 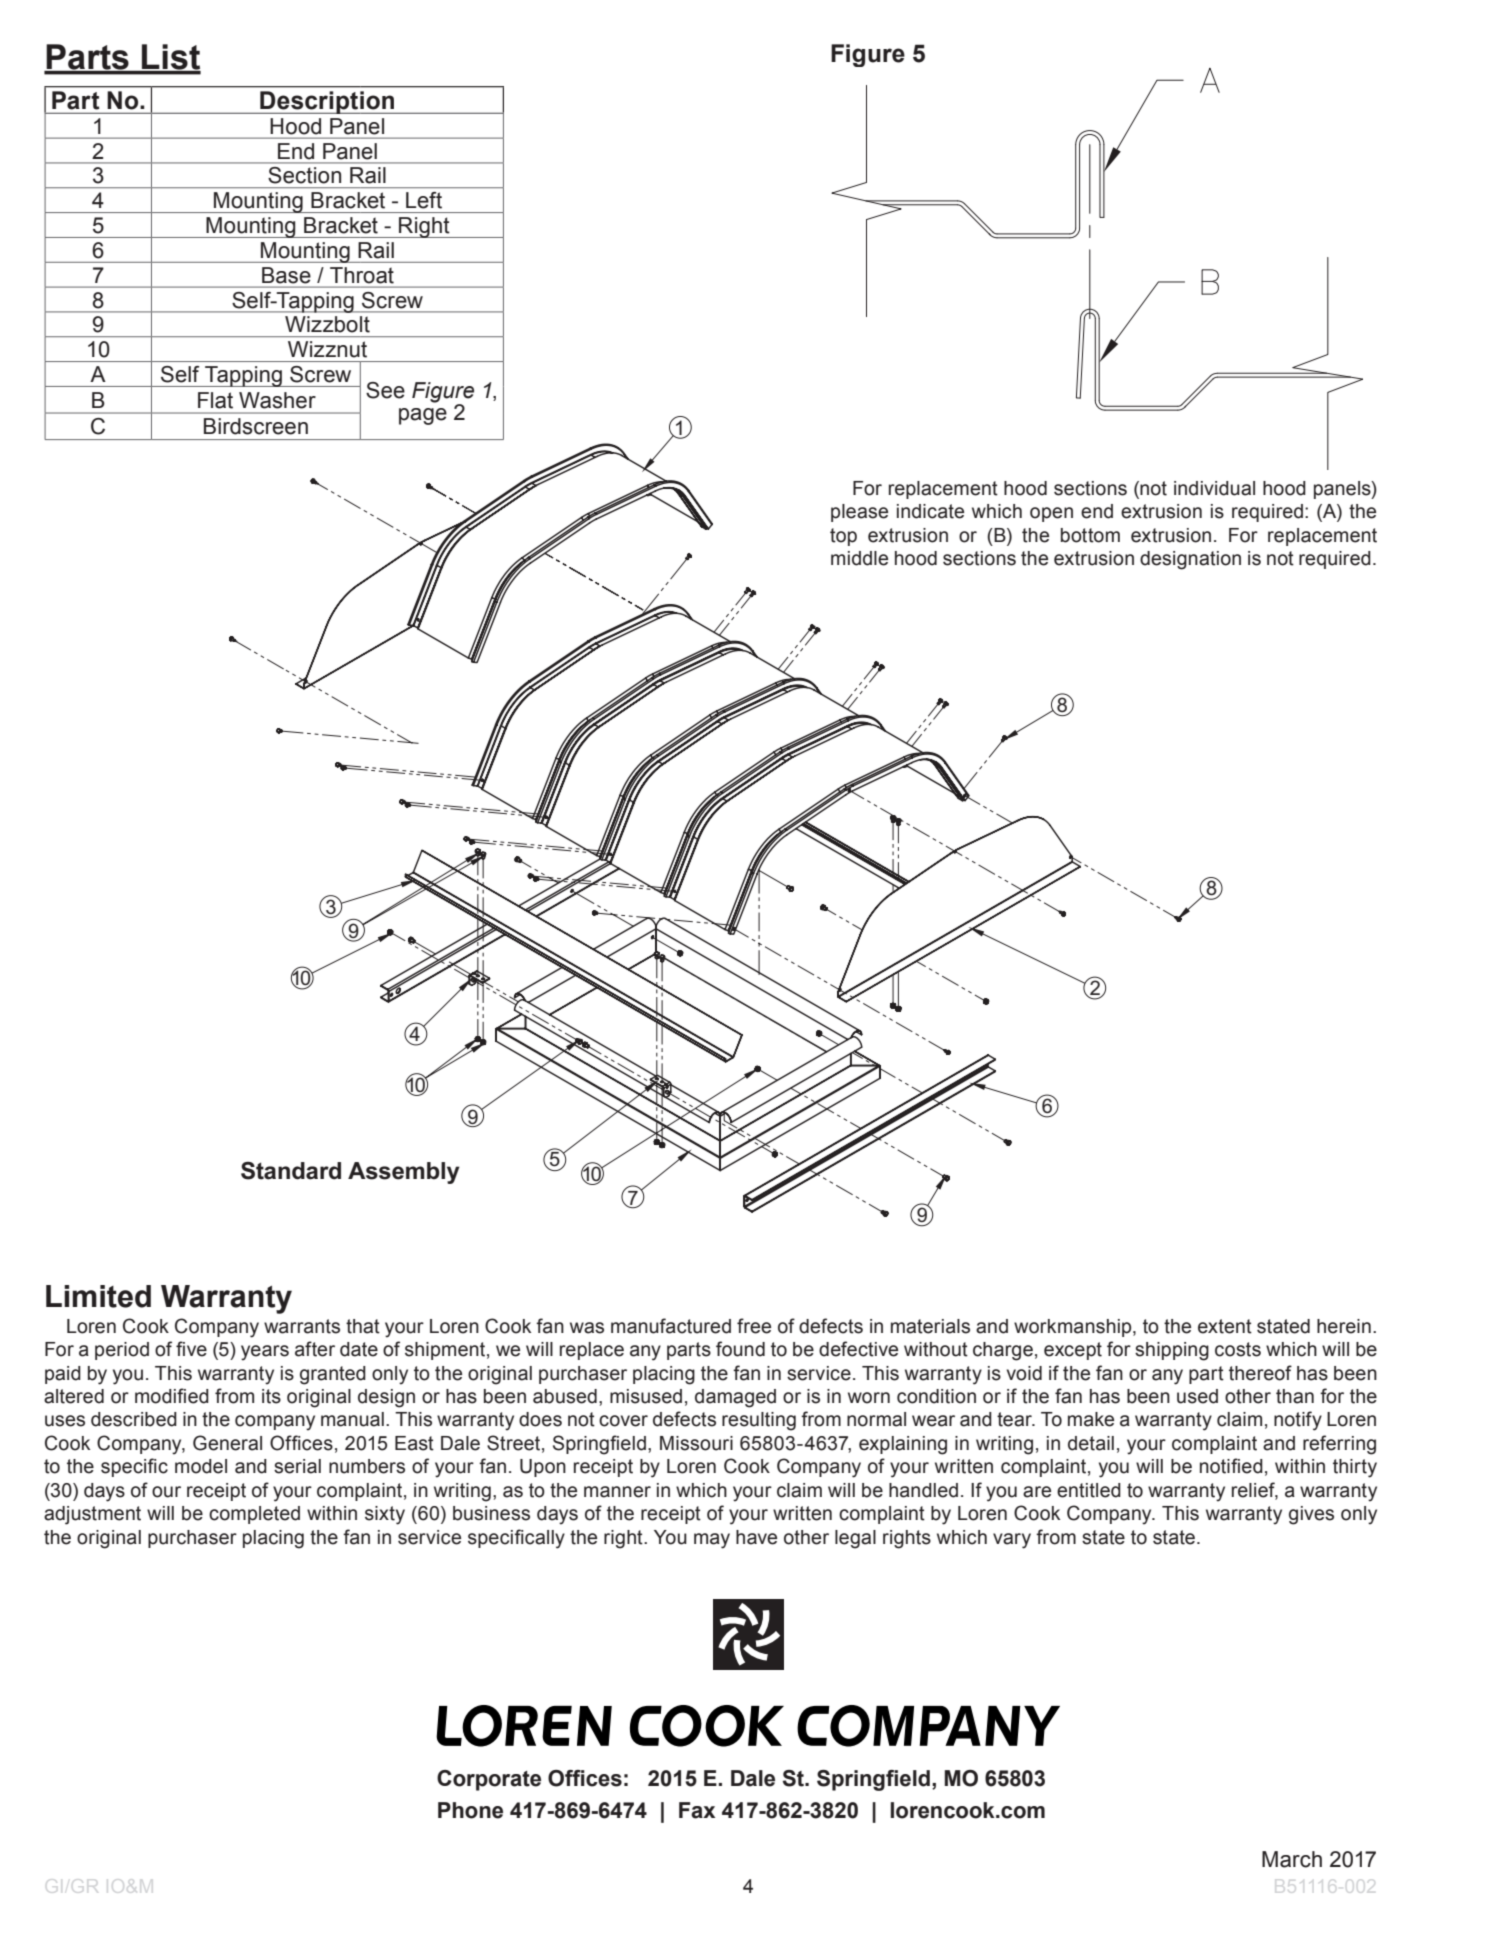 What do you see at coordinates (424, 200) in the screenshot?
I see `Left` at bounding box center [424, 200].
